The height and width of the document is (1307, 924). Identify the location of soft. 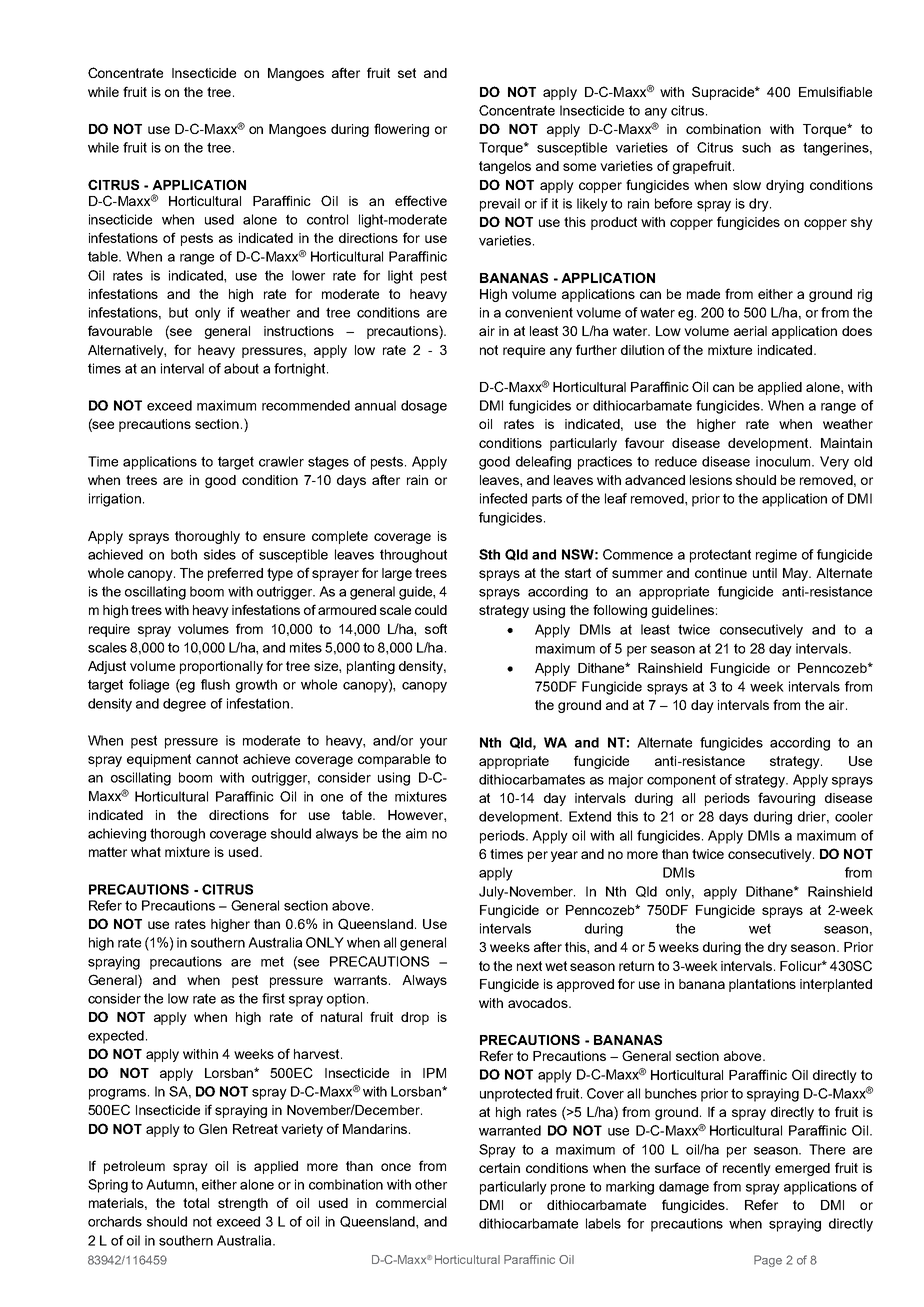
(436, 628).
